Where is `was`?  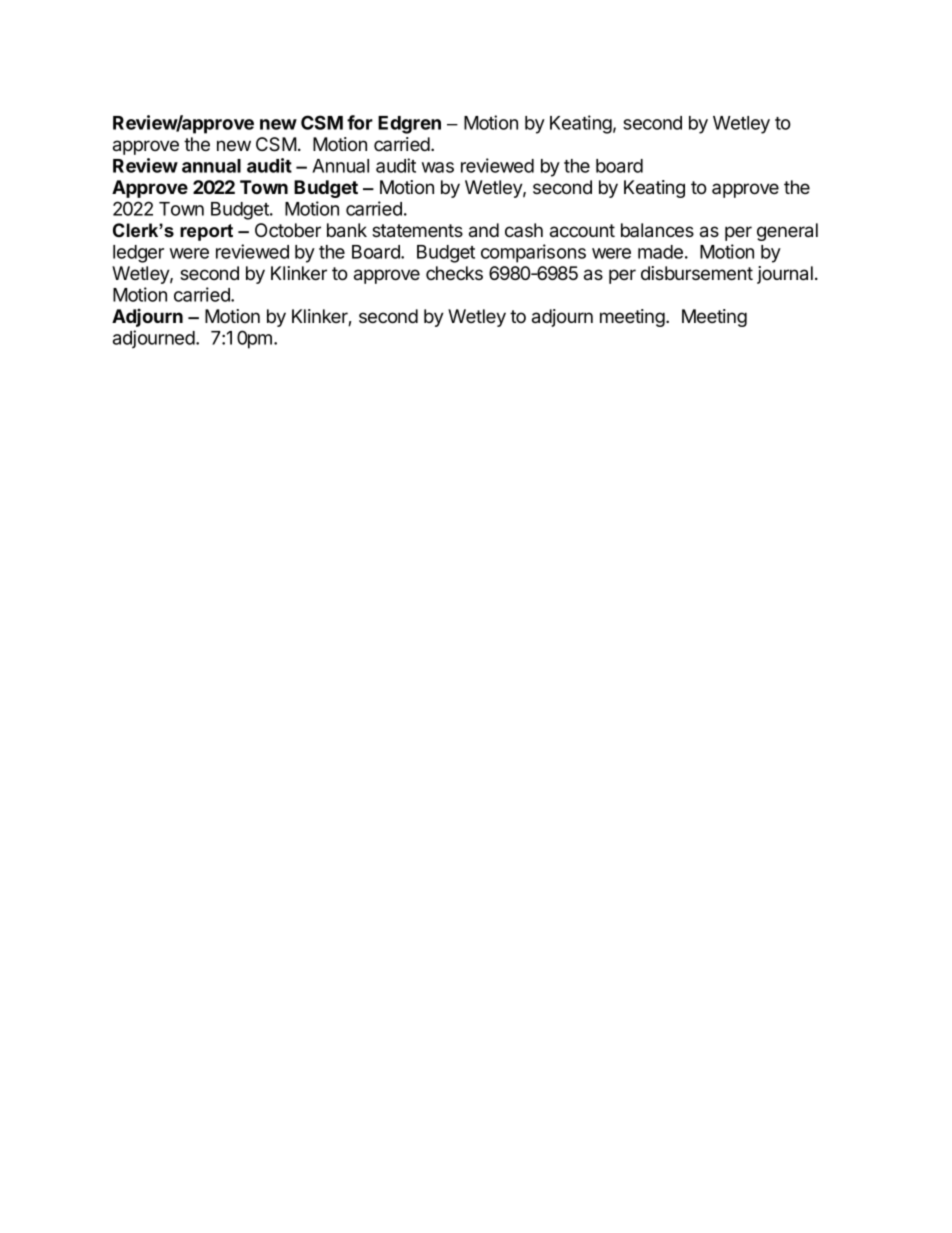 was is located at coordinates (438, 167).
